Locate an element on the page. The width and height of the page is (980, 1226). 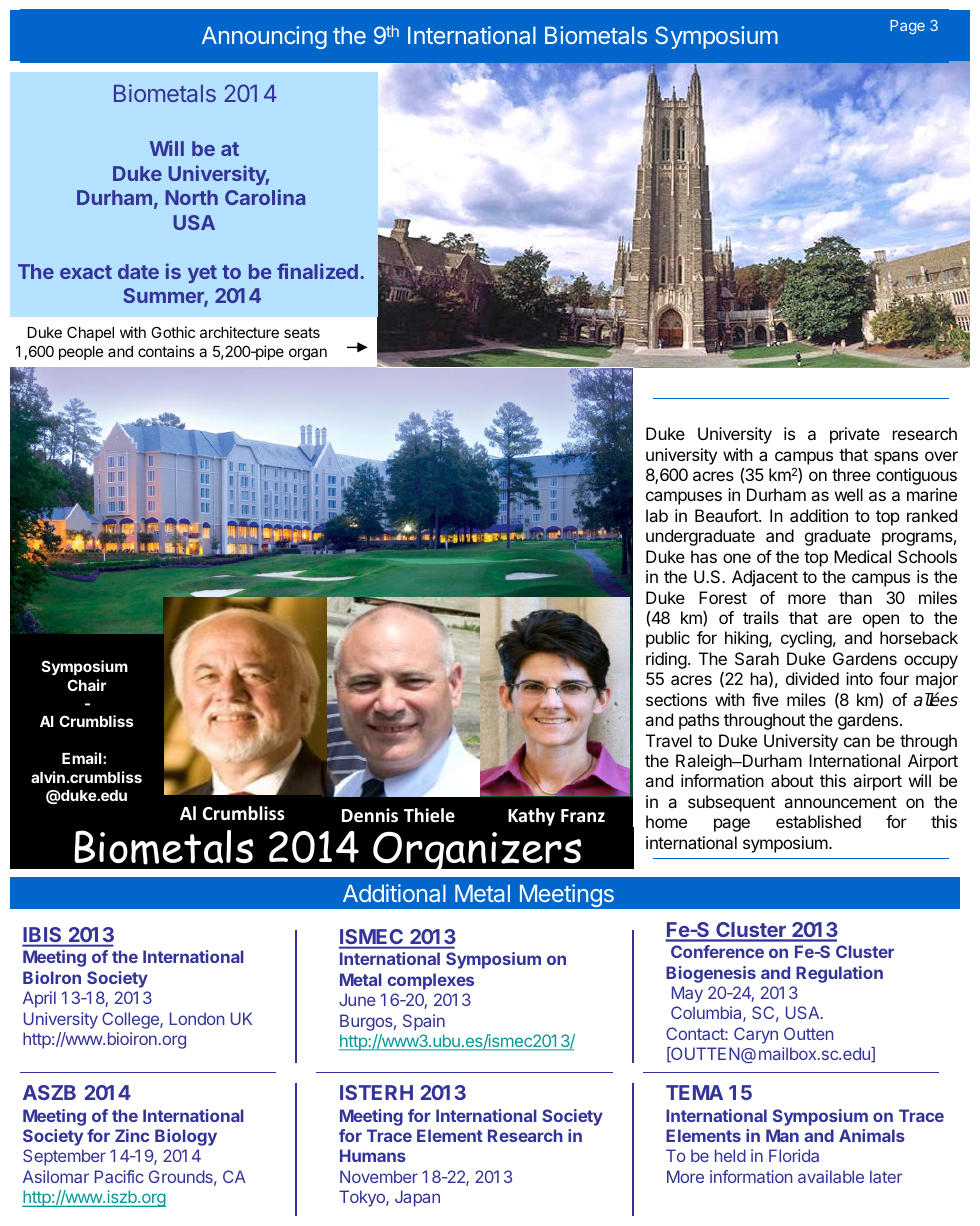
Chair is located at coordinates (87, 685).
